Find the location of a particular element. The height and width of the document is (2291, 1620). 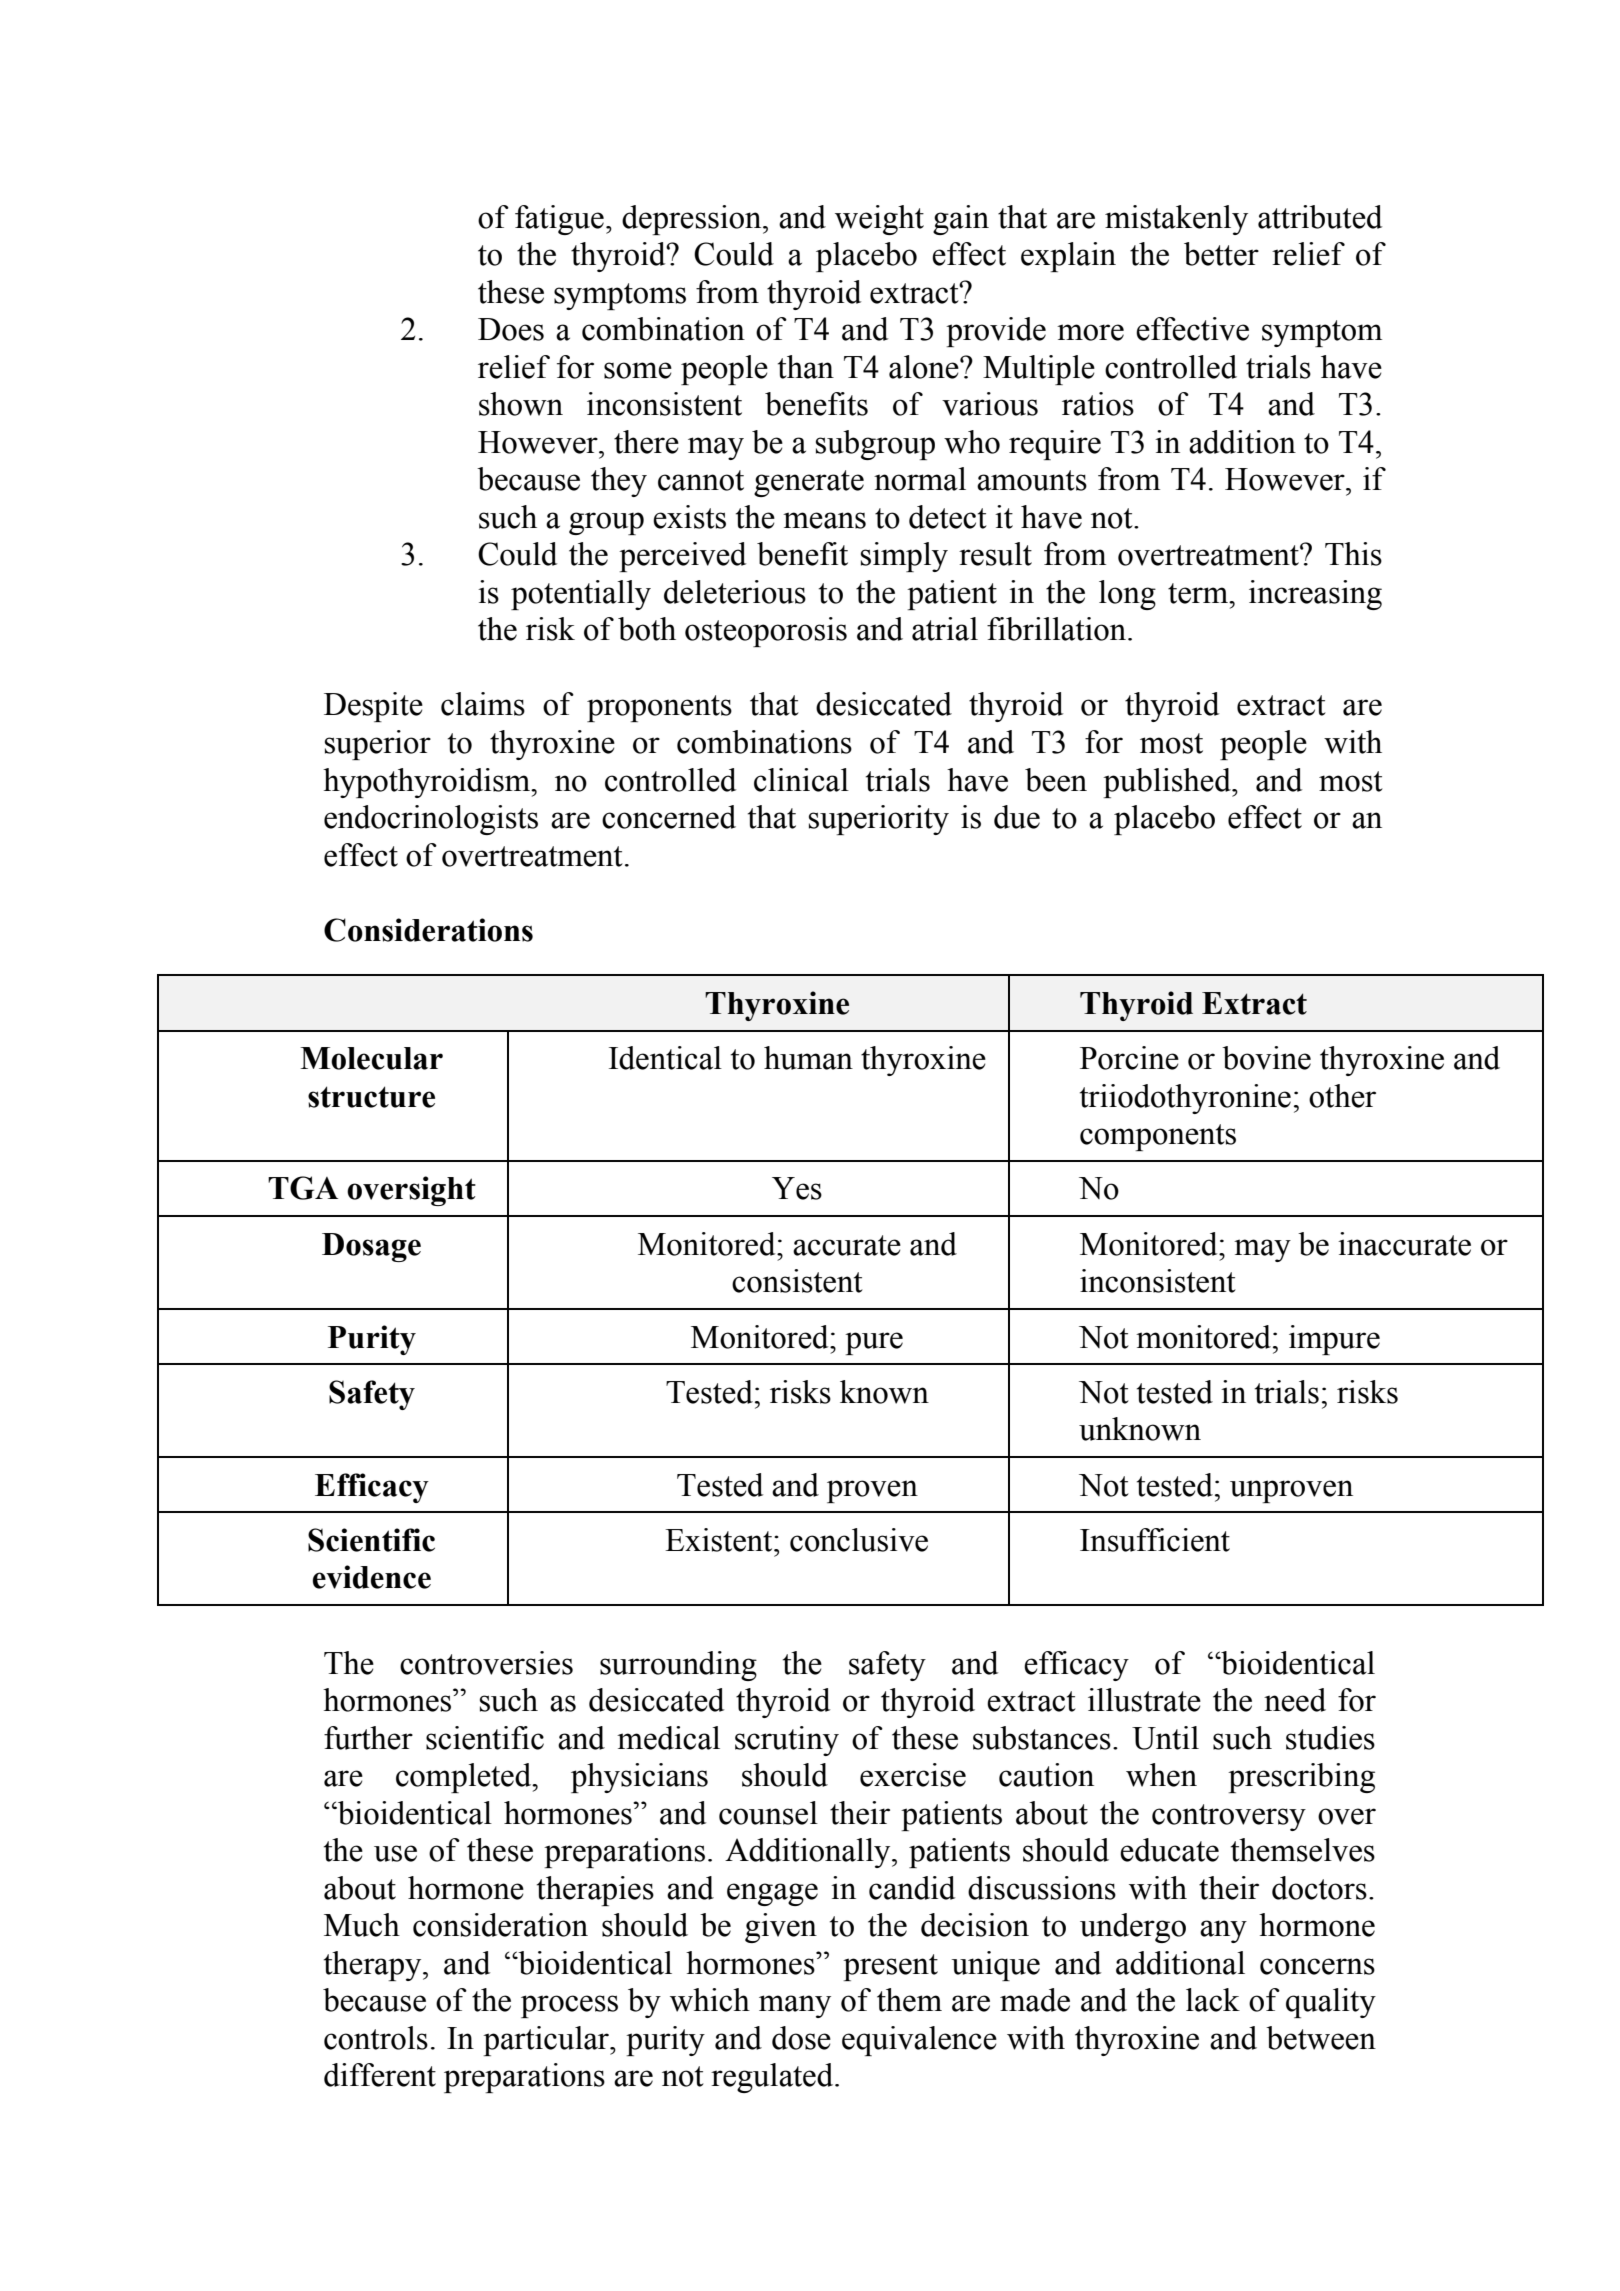

Does is located at coordinates (511, 329).
